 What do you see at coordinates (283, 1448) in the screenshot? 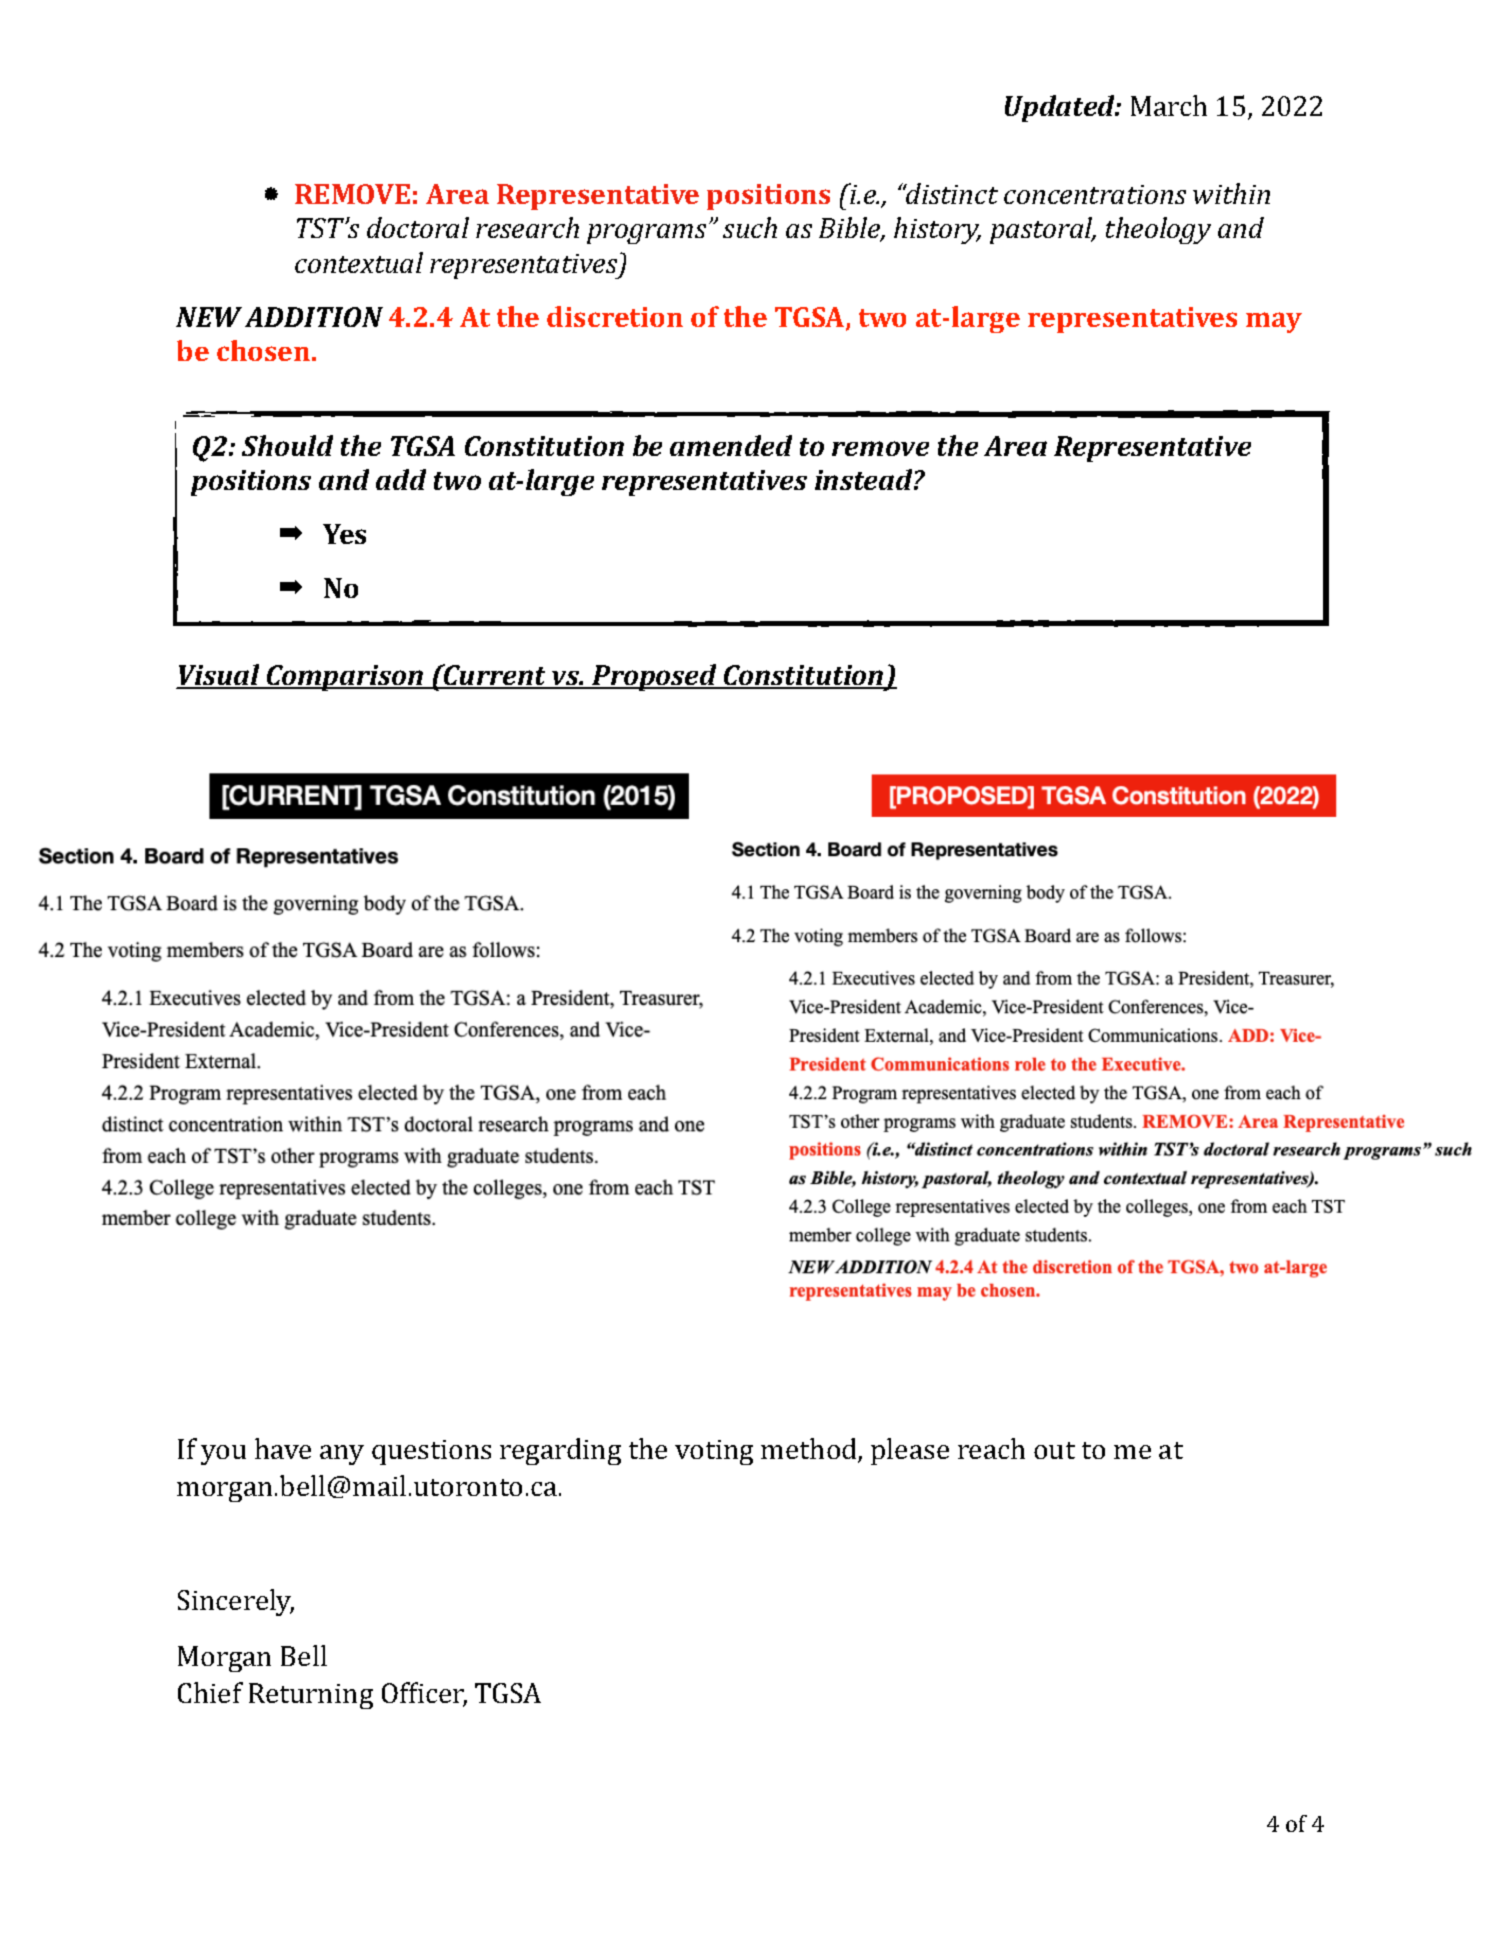
I see `have` at bounding box center [283, 1448].
